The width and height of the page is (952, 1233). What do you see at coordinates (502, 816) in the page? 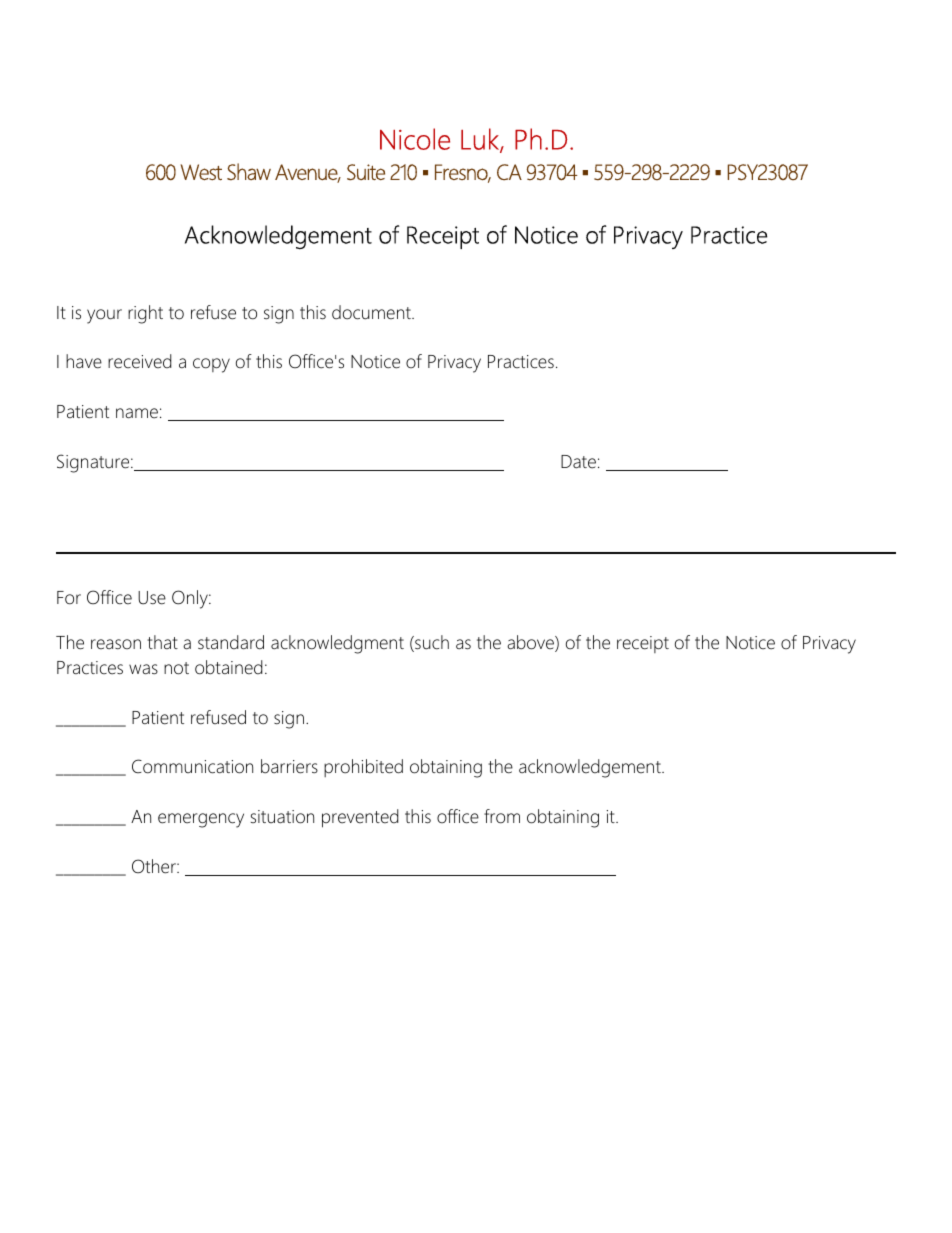
I see `from` at bounding box center [502, 816].
